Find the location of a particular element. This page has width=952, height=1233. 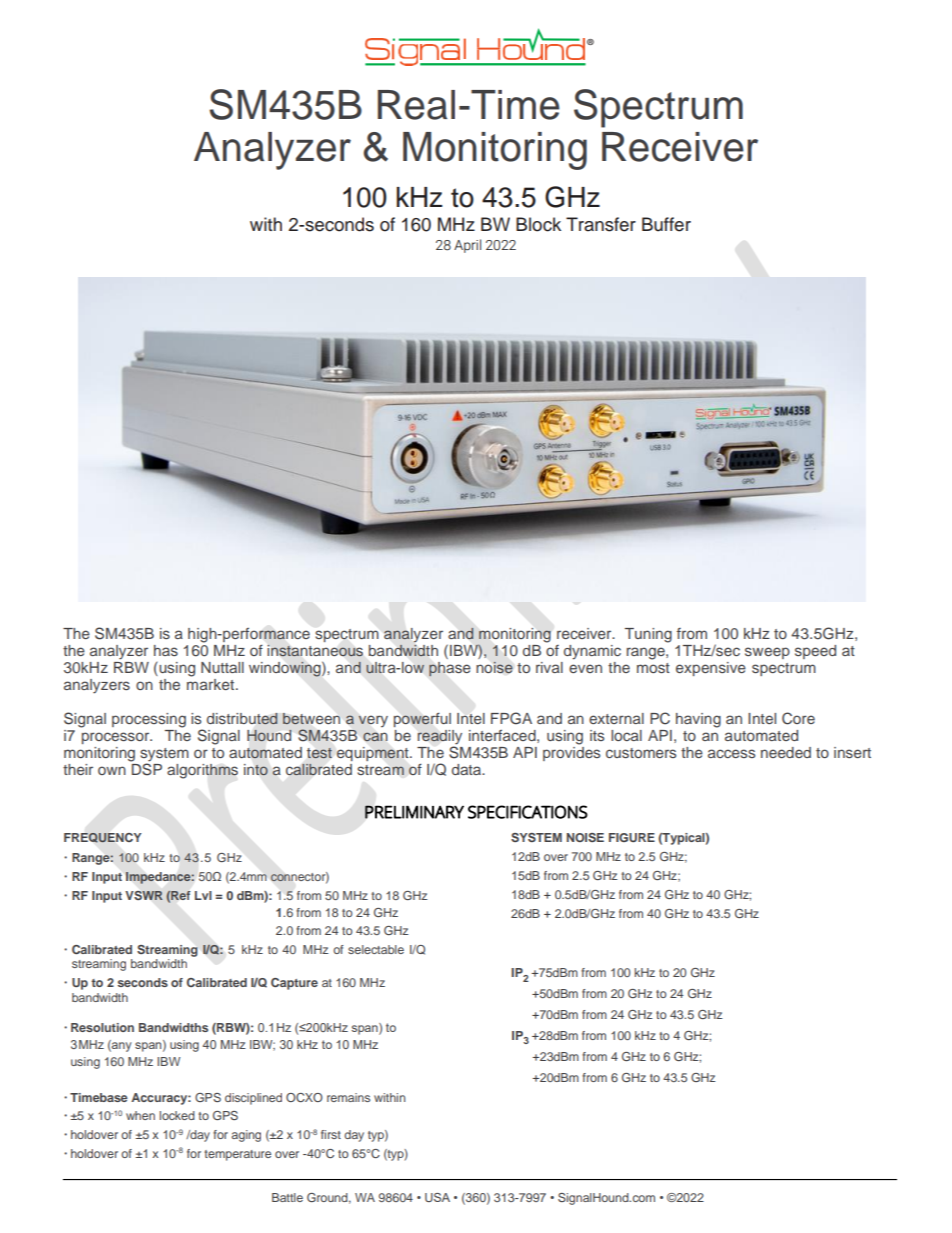

phase is located at coordinates (450, 669).
